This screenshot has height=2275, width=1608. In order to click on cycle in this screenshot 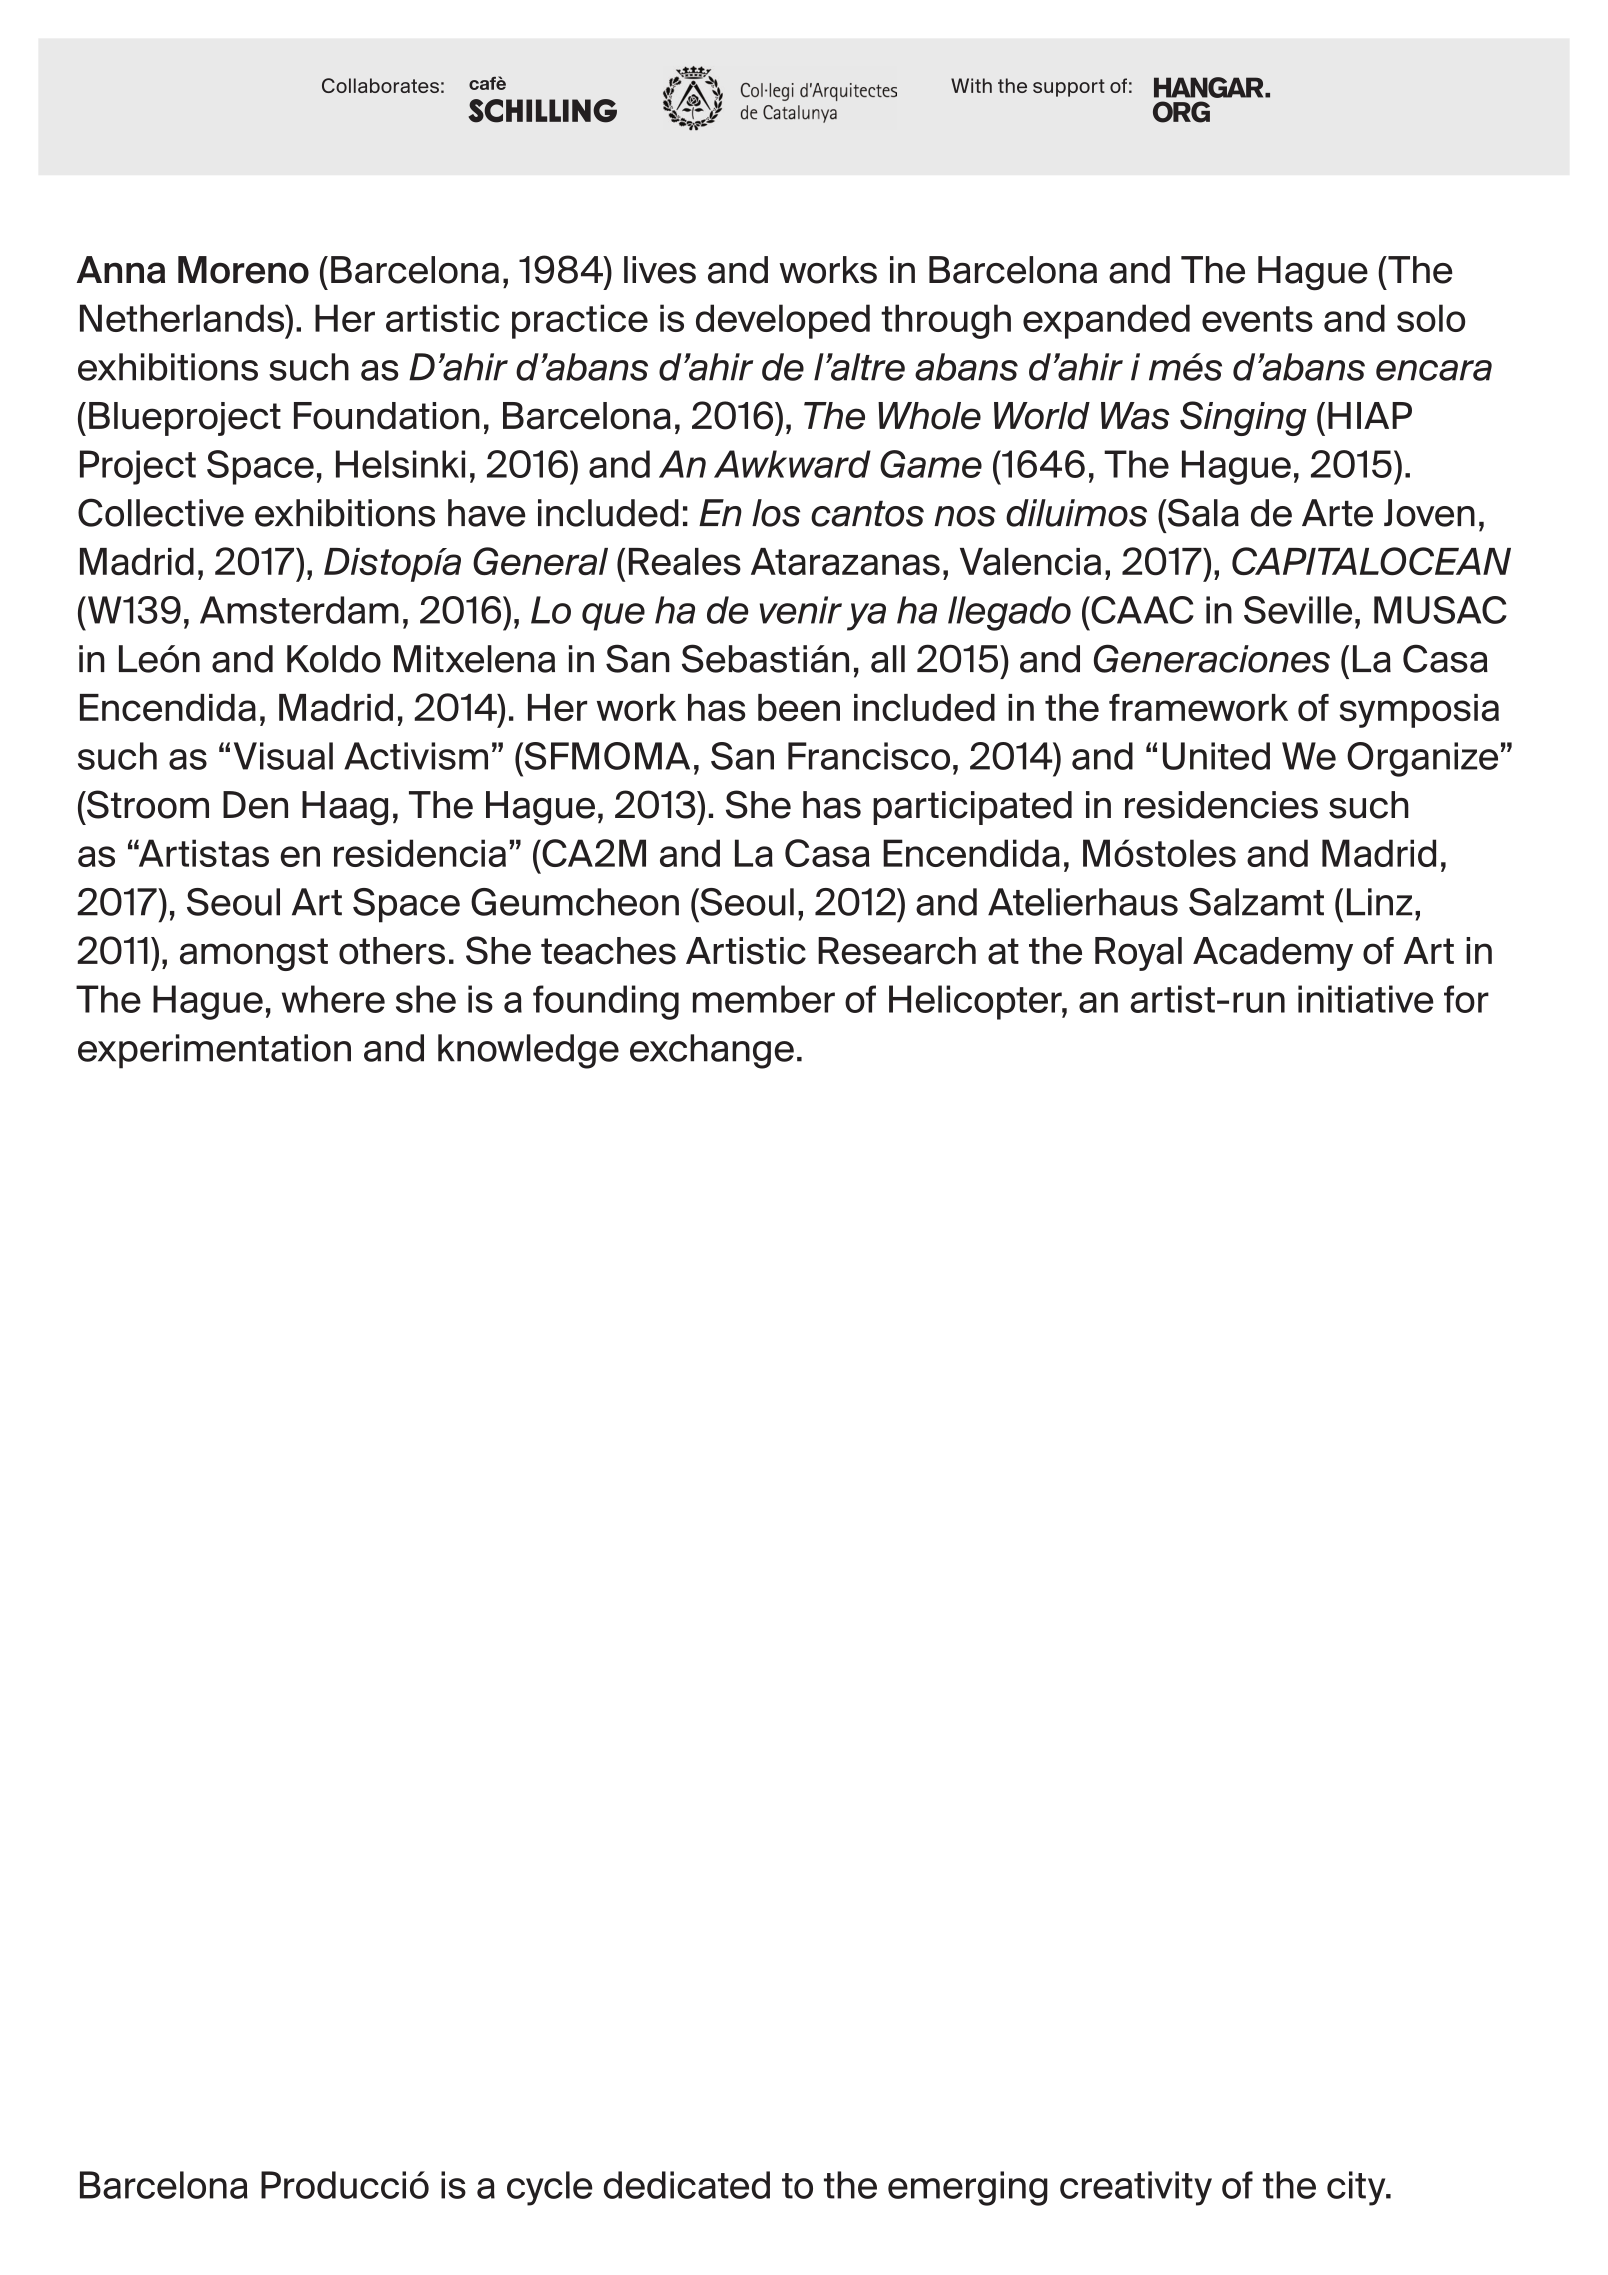, I will do `click(549, 2188)`.
